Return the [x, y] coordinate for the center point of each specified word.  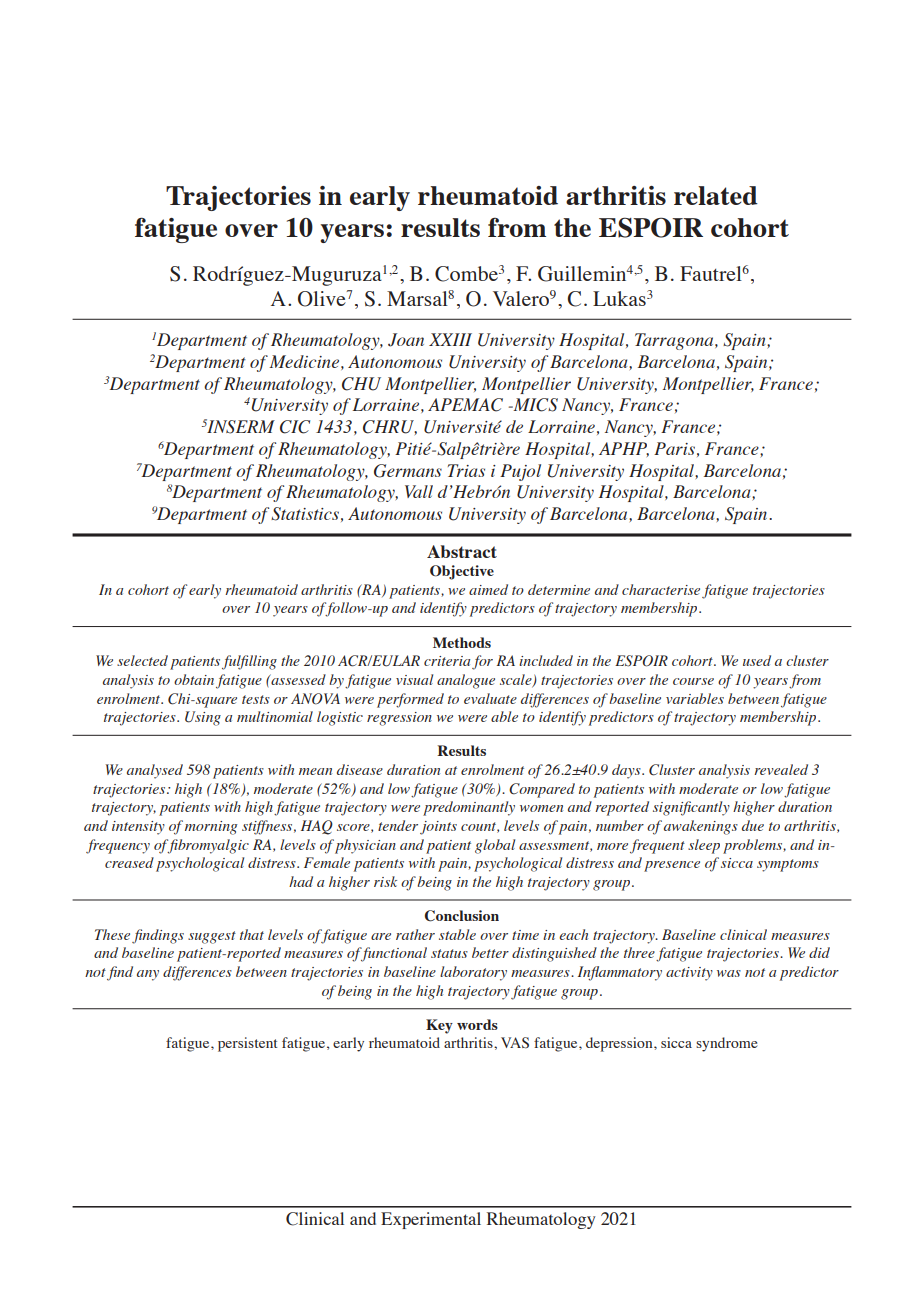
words [477, 1024]
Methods [462, 642]
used [757, 660]
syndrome [727, 1044]
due [753, 825]
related [716, 195]
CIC [295, 427]
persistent [247, 1044]
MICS [534, 405]
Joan [406, 340]
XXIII [450, 339]
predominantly [469, 808]
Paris [674, 448]
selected [142, 660]
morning [211, 828]
